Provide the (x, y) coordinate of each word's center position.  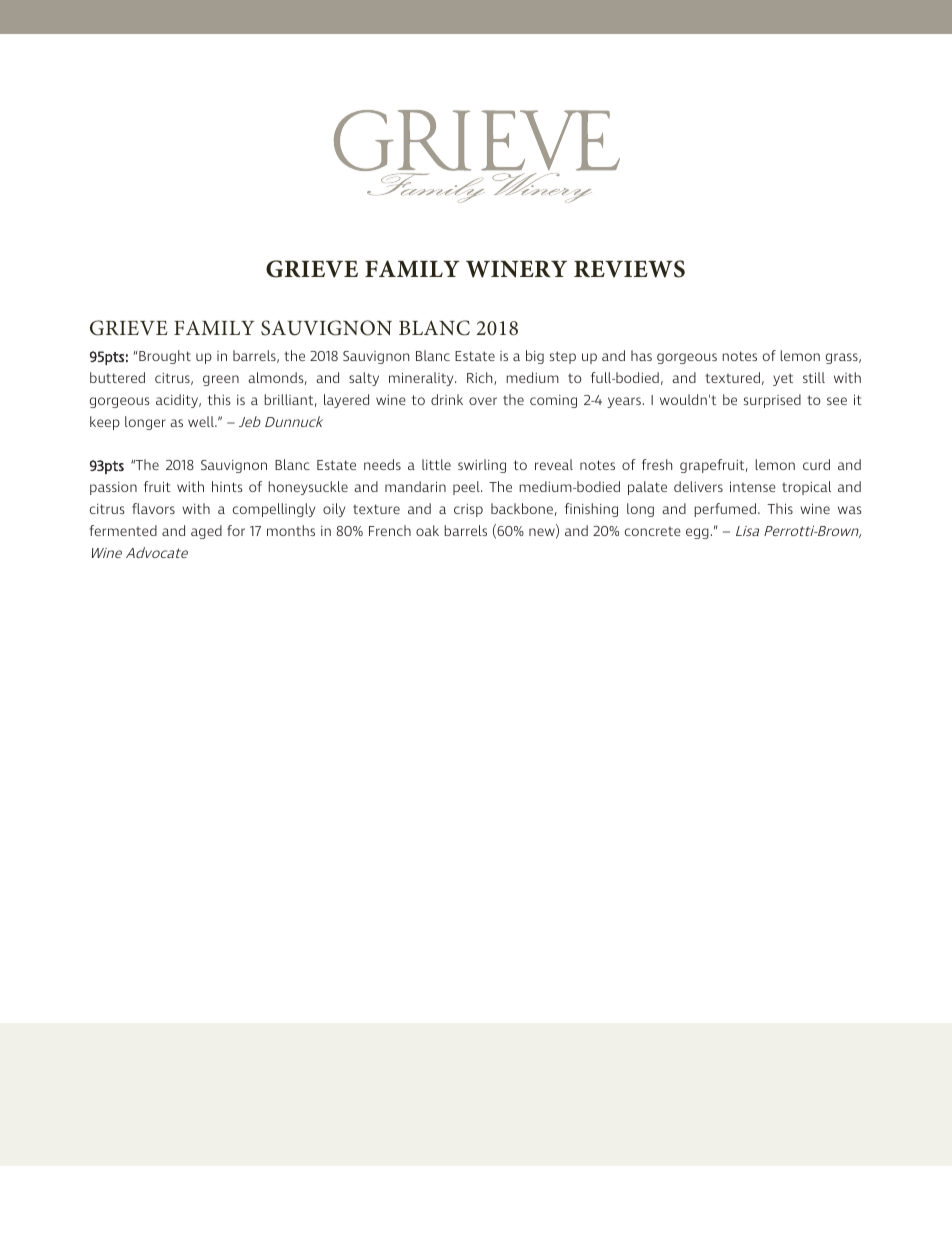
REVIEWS (629, 269)
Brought (165, 357)
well (202, 421)
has (641, 355)
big (535, 357)
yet (783, 379)
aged (206, 532)
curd (816, 464)
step (563, 357)
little (436, 464)
